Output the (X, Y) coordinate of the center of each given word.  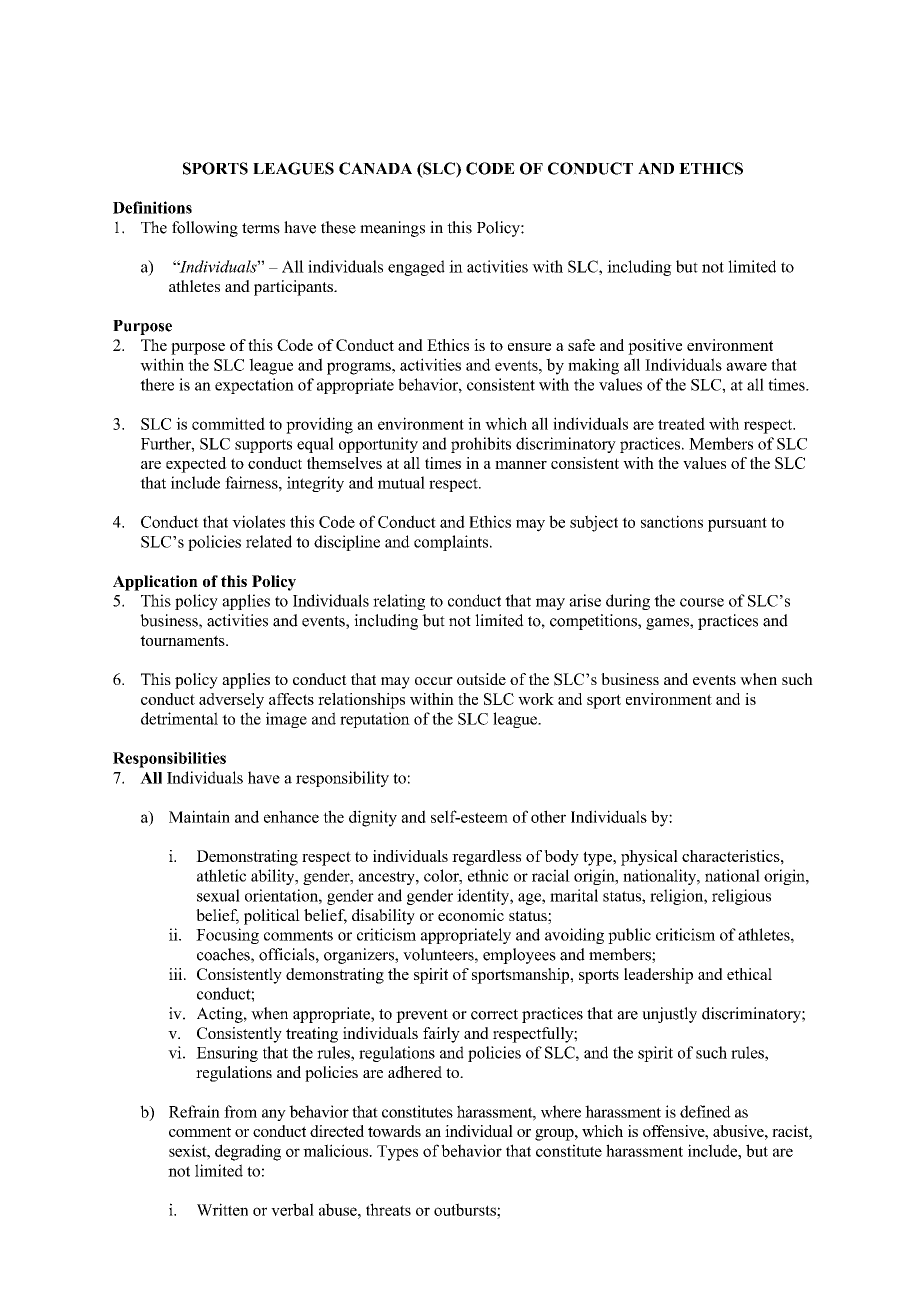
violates (258, 521)
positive (655, 347)
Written (222, 1209)
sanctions (672, 521)
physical (649, 858)
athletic (221, 875)
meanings (392, 229)
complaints (452, 543)
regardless (486, 858)
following (205, 229)
